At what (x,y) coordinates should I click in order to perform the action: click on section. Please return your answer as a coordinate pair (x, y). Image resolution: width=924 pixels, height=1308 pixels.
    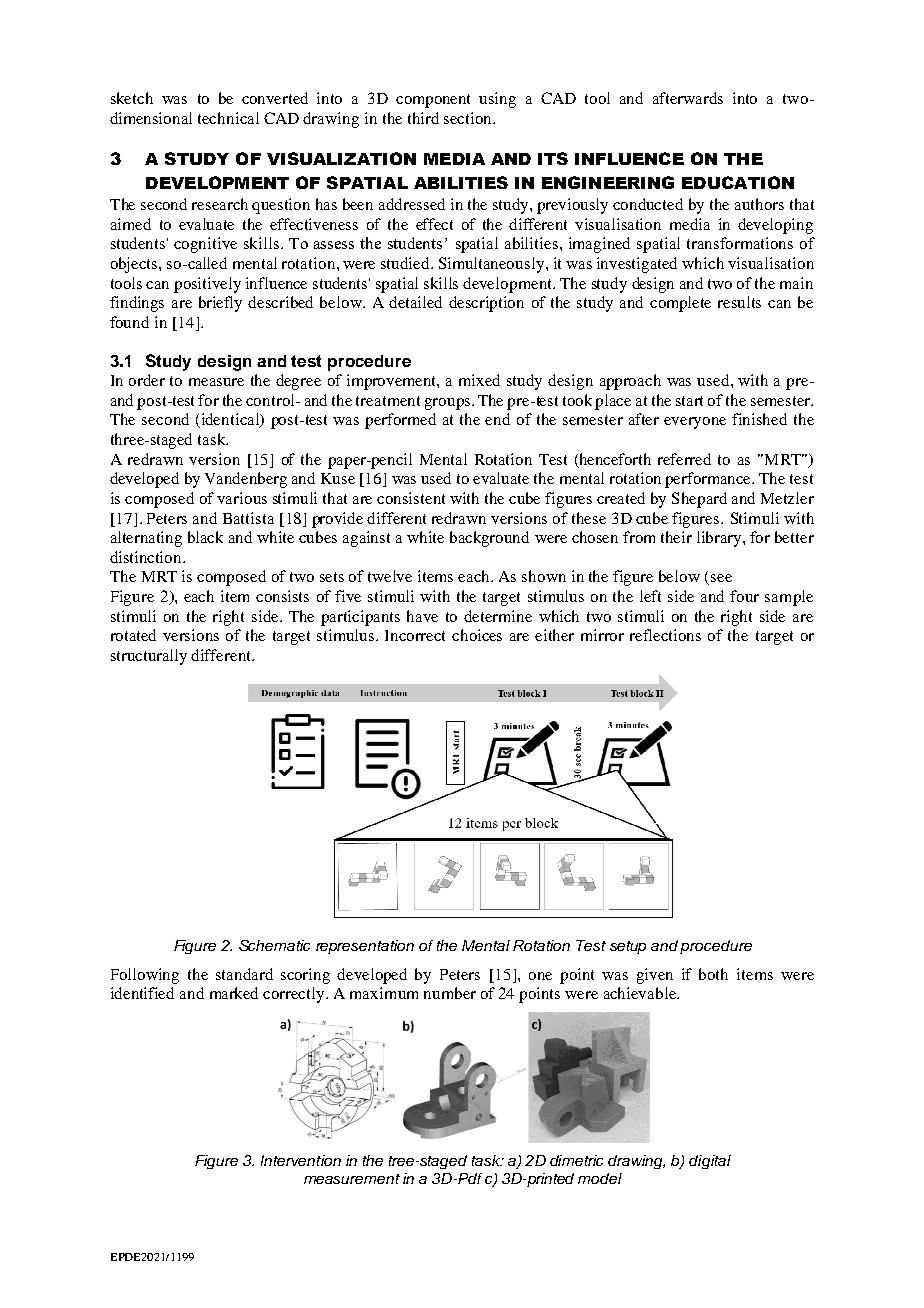
    Looking at the image, I should click on (469, 118).
